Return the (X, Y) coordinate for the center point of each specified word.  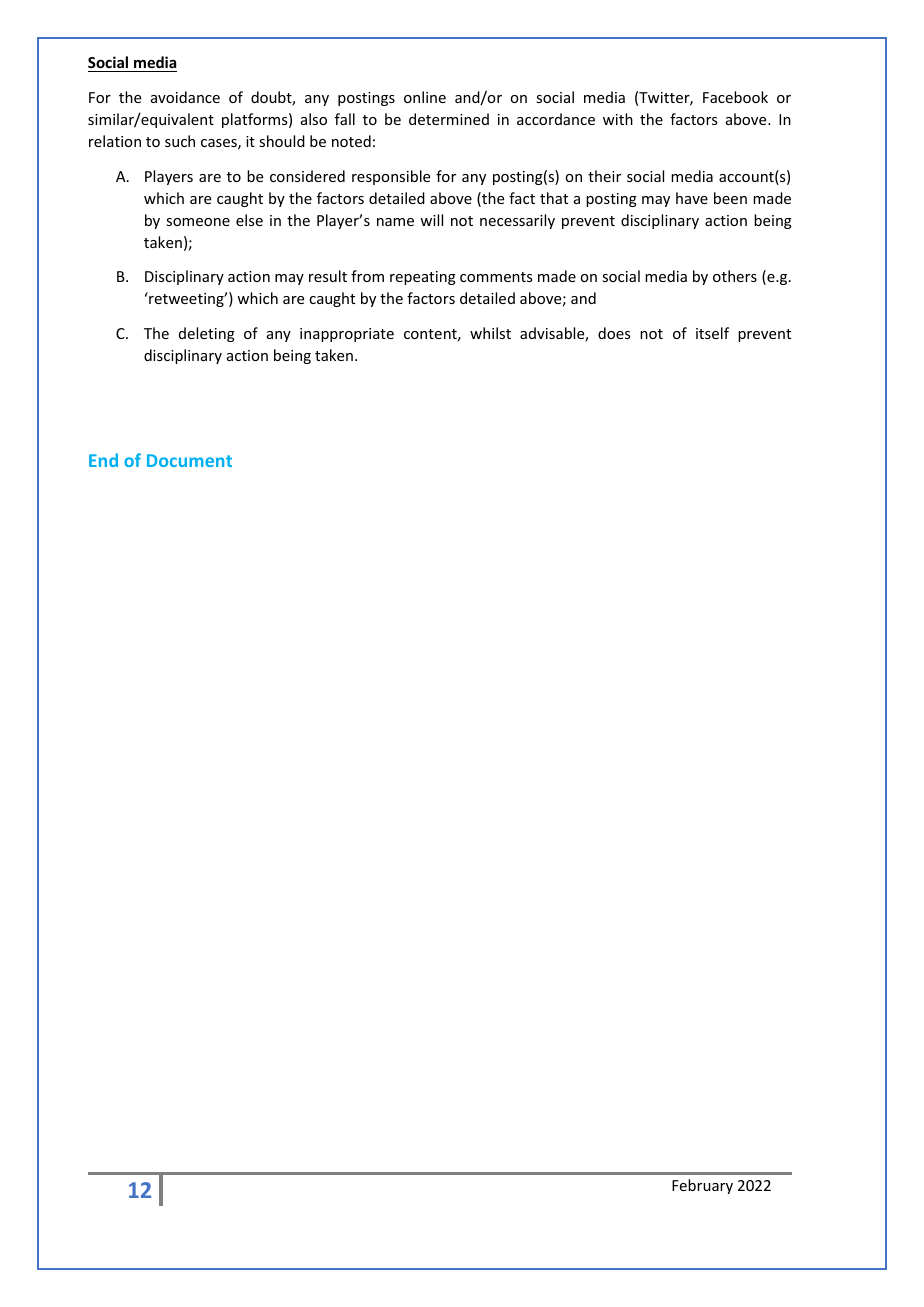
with (618, 119)
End (103, 460)
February (702, 1186)
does (614, 333)
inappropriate (347, 335)
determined (449, 119)
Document (189, 460)
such (180, 141)
